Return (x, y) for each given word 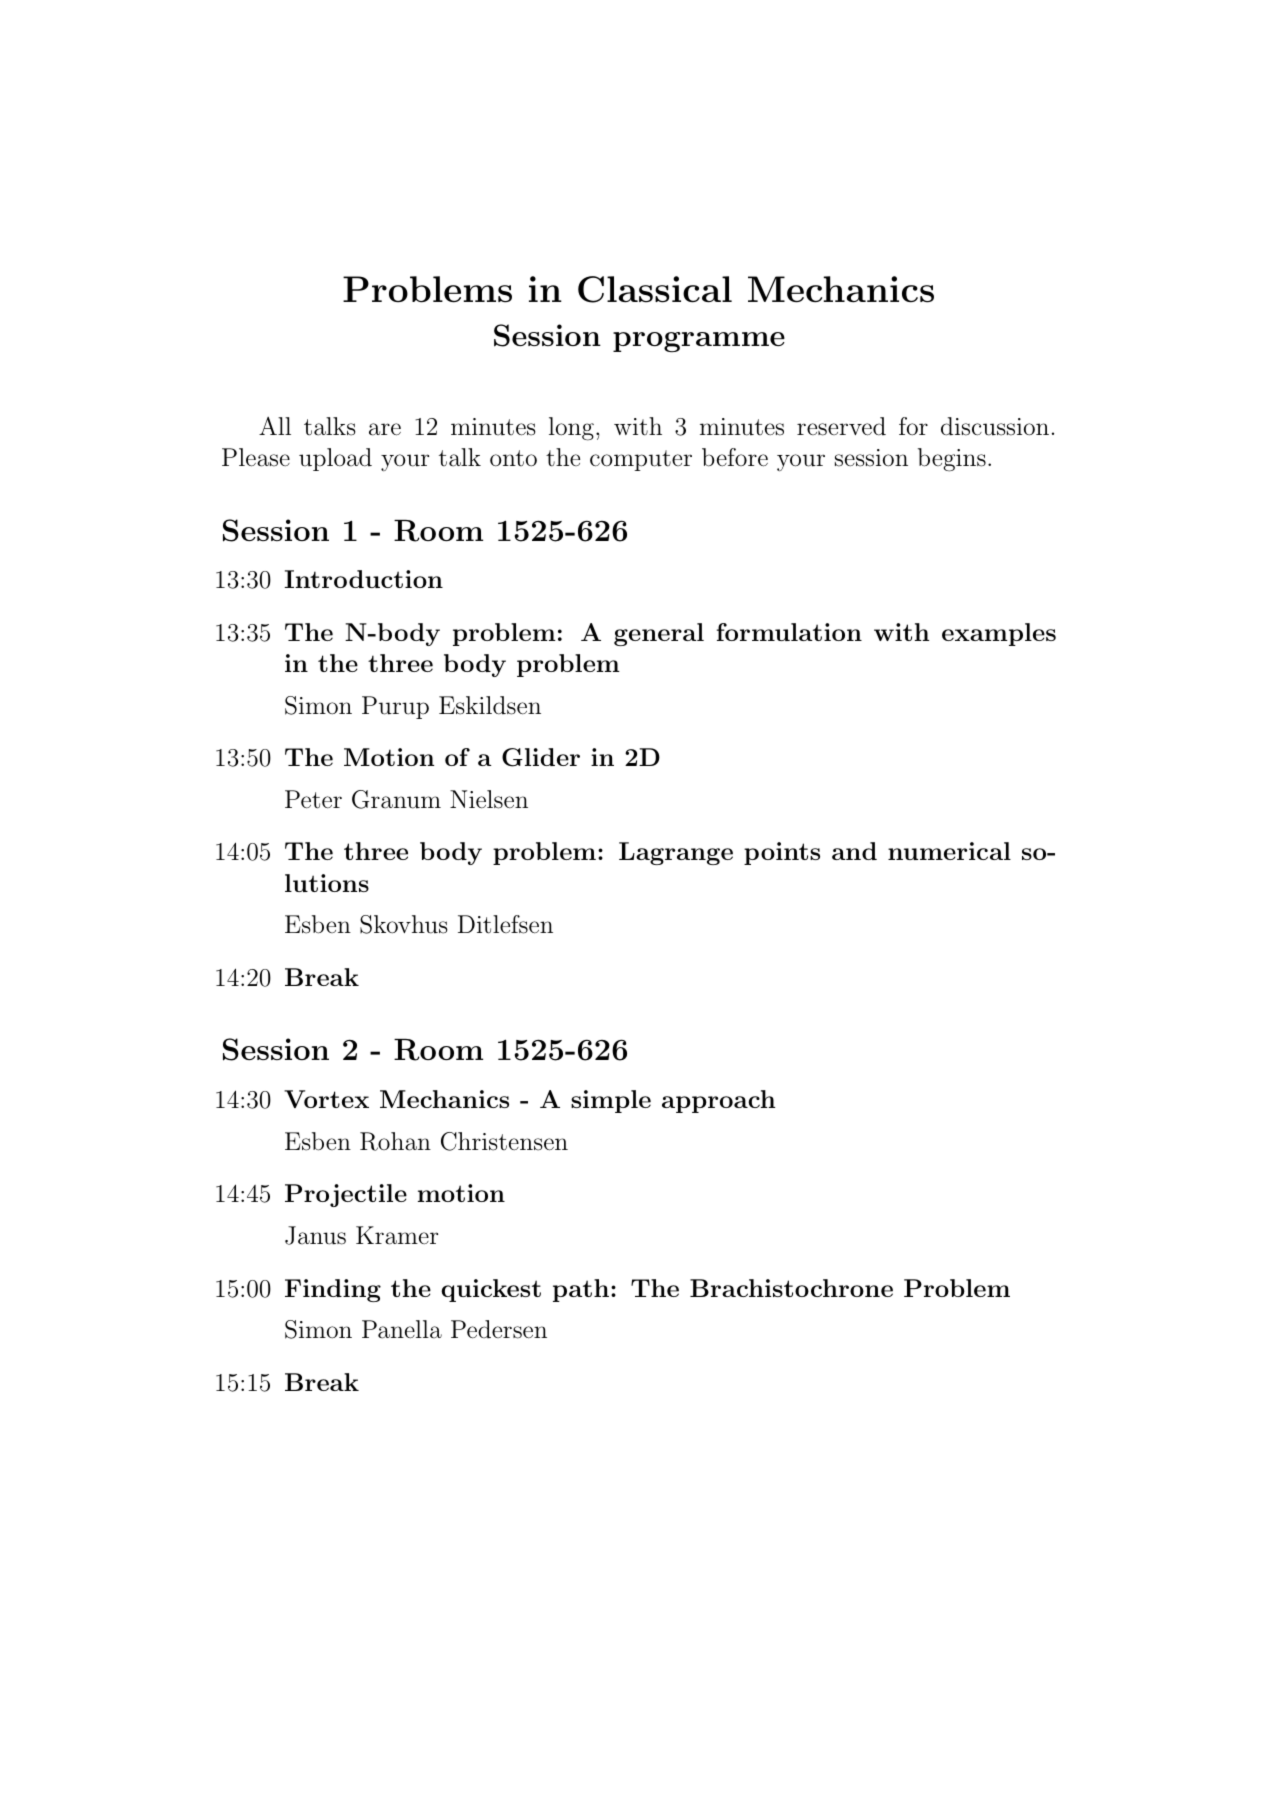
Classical (655, 289)
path (581, 1290)
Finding (333, 1290)
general (659, 634)
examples (999, 634)
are (385, 429)
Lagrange (676, 853)
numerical (949, 851)
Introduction (363, 579)
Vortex (326, 1099)
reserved (841, 426)
